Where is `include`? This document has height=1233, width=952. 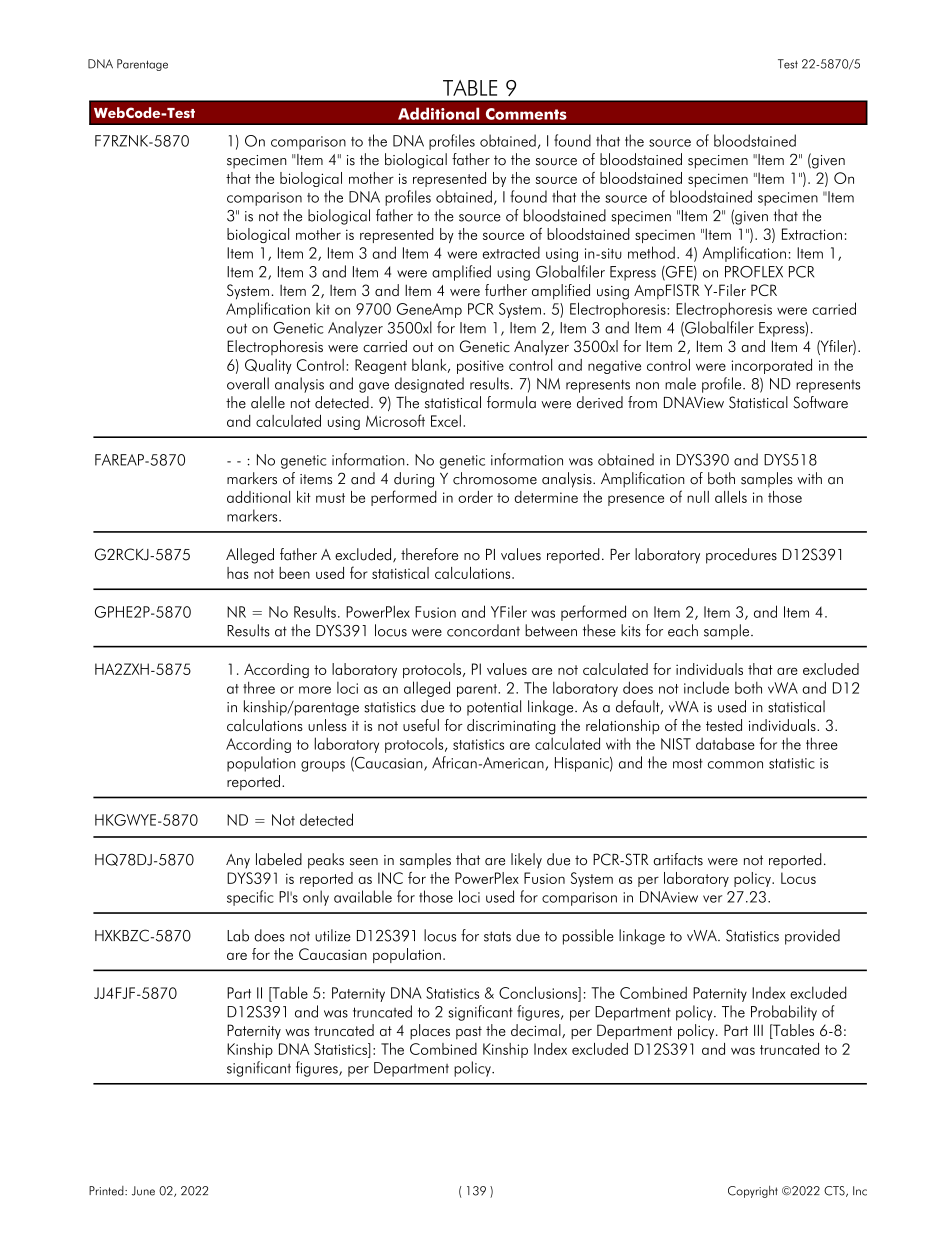 include is located at coordinates (706, 687).
